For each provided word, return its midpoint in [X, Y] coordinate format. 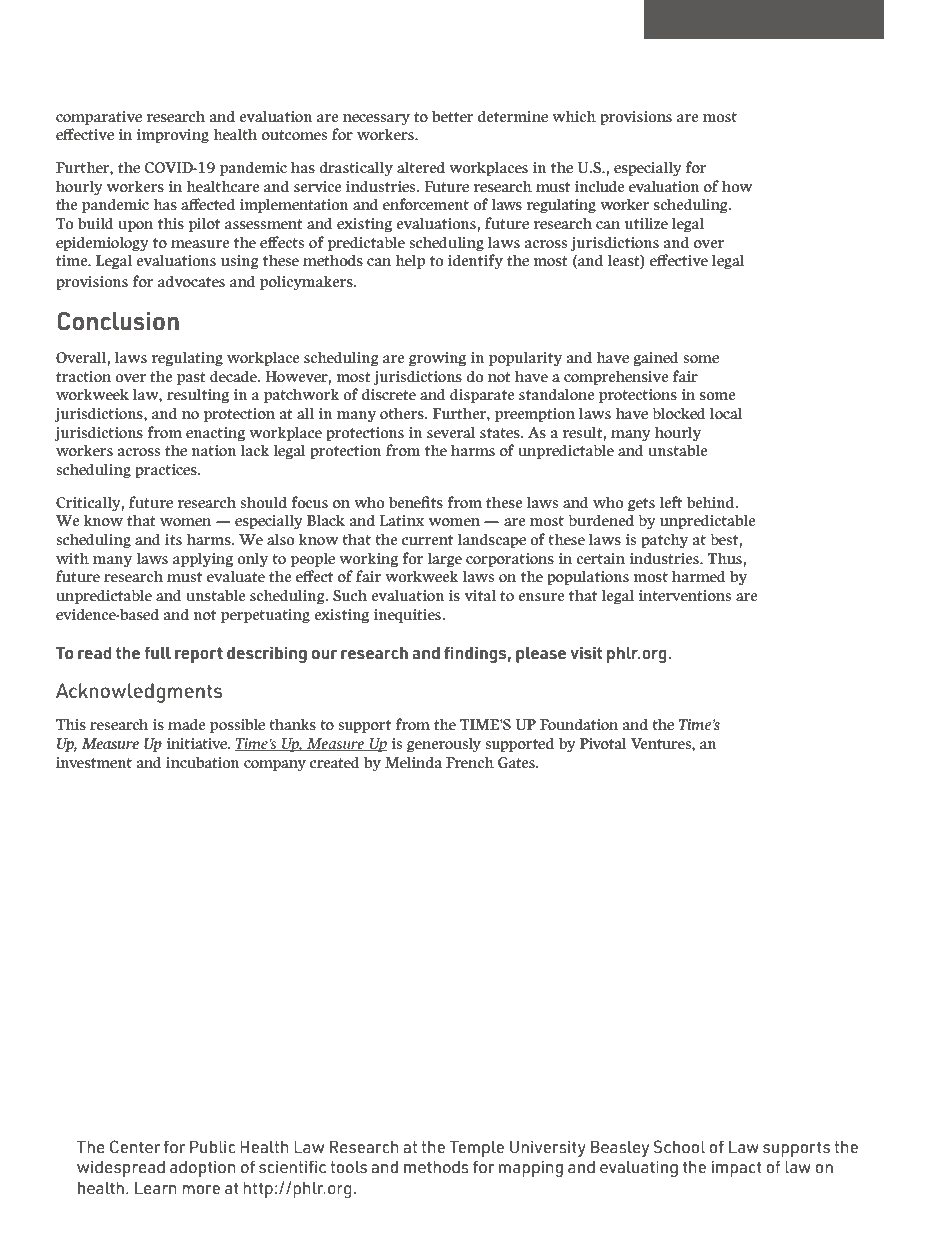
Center [135, 1146]
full [158, 652]
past [191, 378]
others [403, 413]
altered [421, 167]
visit [586, 652]
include [600, 186]
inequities [408, 616]
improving [172, 136]
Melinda [413, 762]
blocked [679, 413]
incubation [203, 762]
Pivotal [603, 743]
